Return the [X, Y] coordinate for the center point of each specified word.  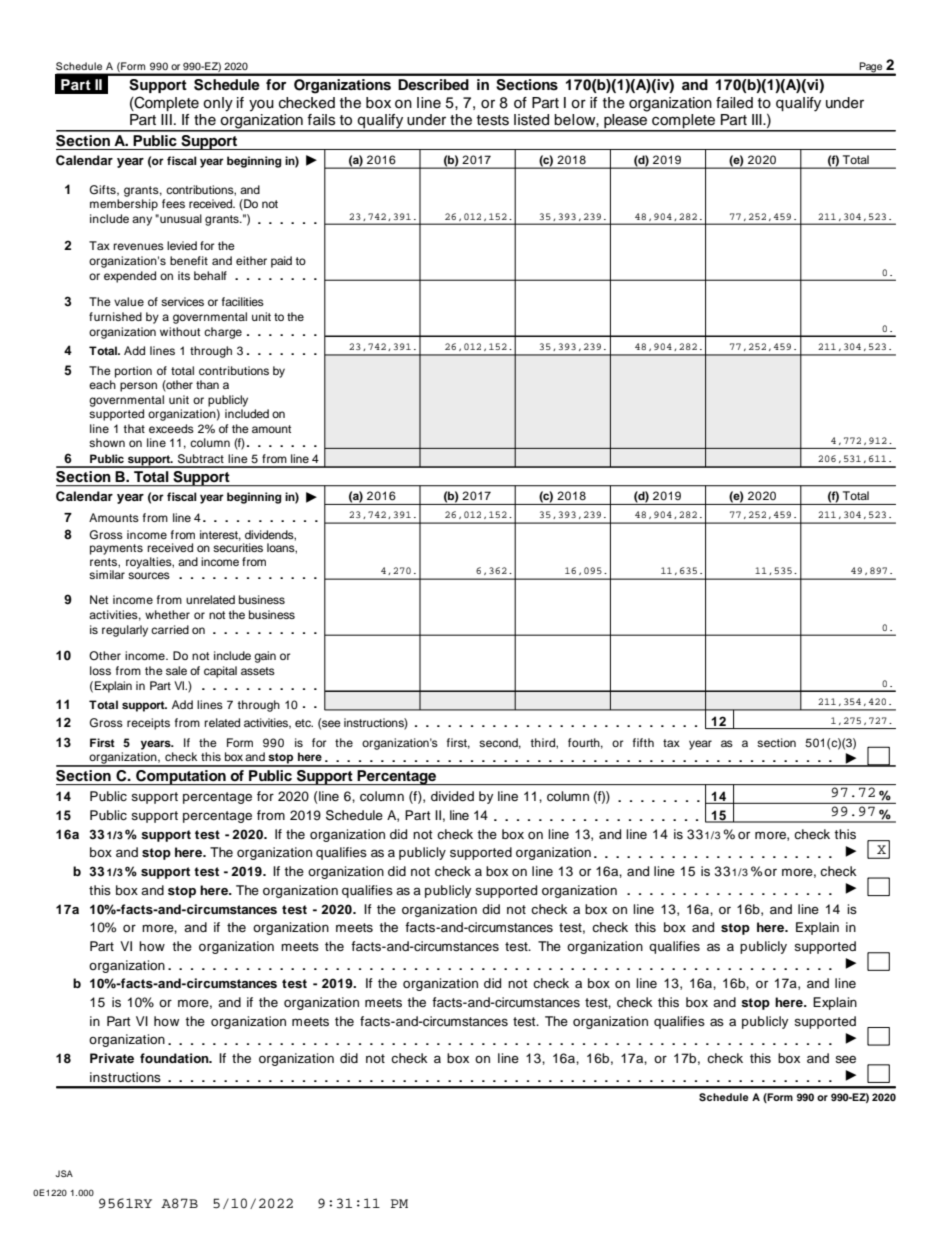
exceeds [171, 428]
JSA [64, 1173]
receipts [148, 724]
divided [452, 796]
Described [433, 85]
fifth [643, 742]
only [218, 104]
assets [258, 671]
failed [734, 103]
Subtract [201, 459]
